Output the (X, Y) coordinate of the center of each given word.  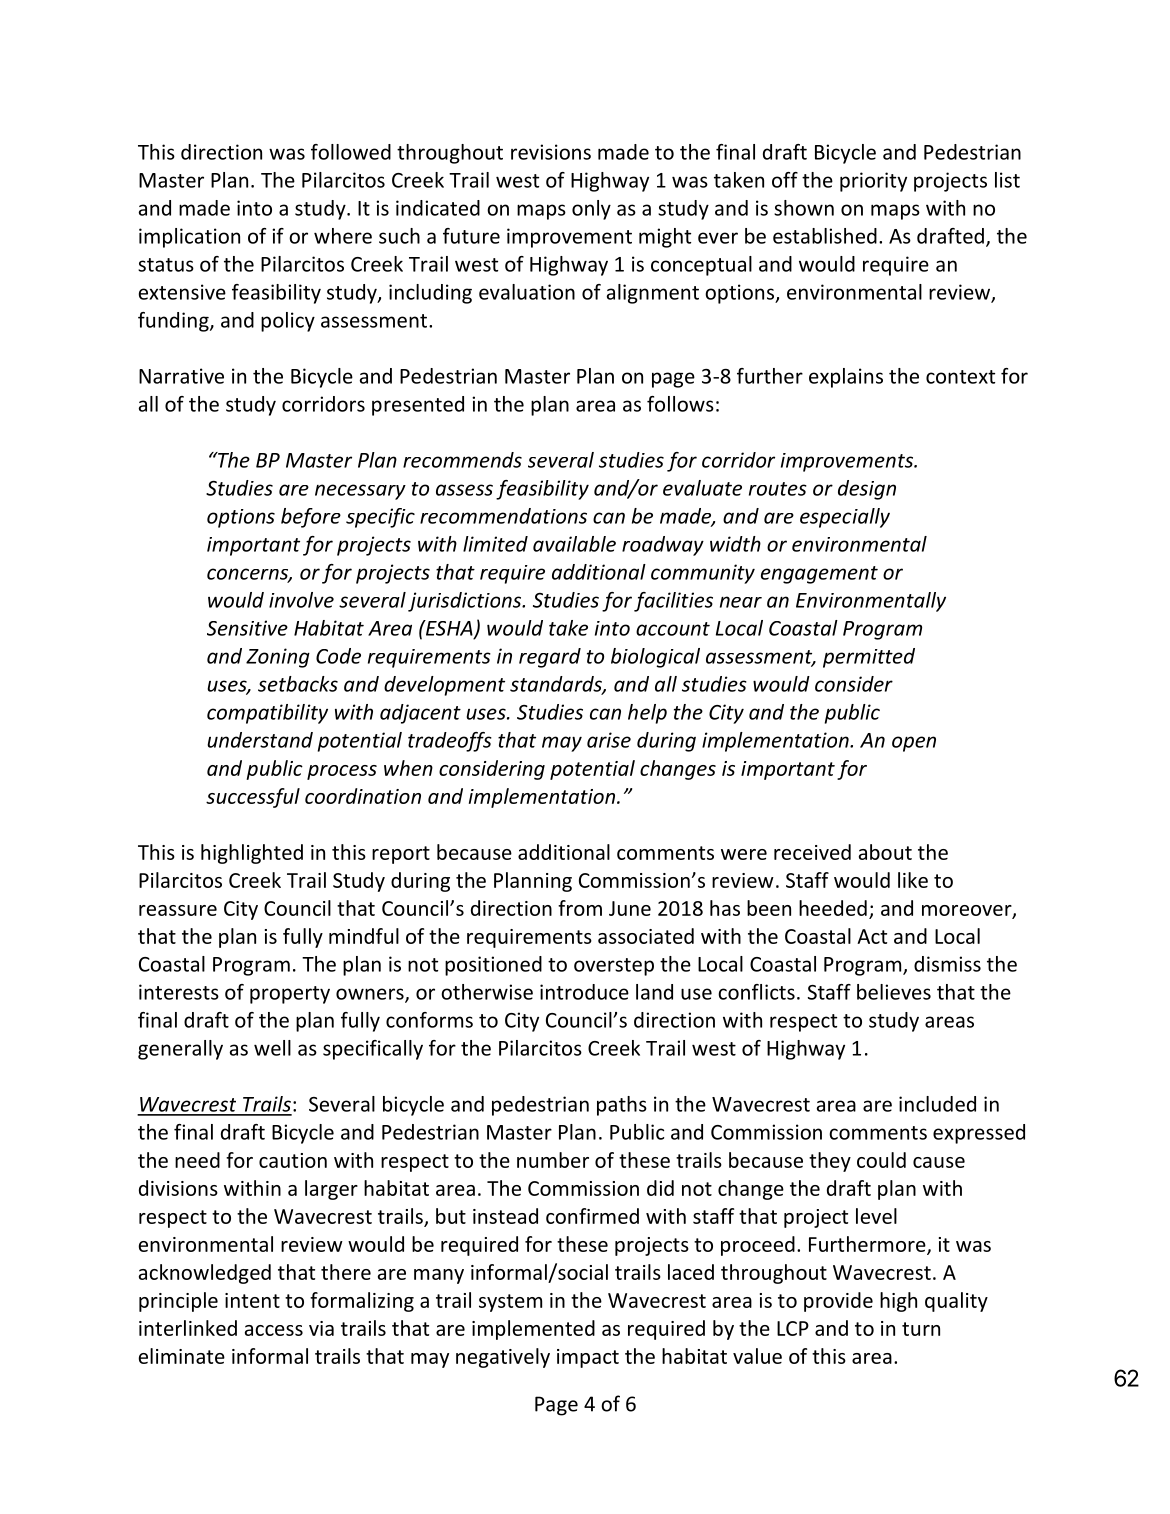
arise (609, 740)
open (914, 744)
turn (921, 1329)
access (274, 1330)
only (591, 210)
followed (351, 152)
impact (588, 1358)
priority (873, 182)
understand (260, 740)
